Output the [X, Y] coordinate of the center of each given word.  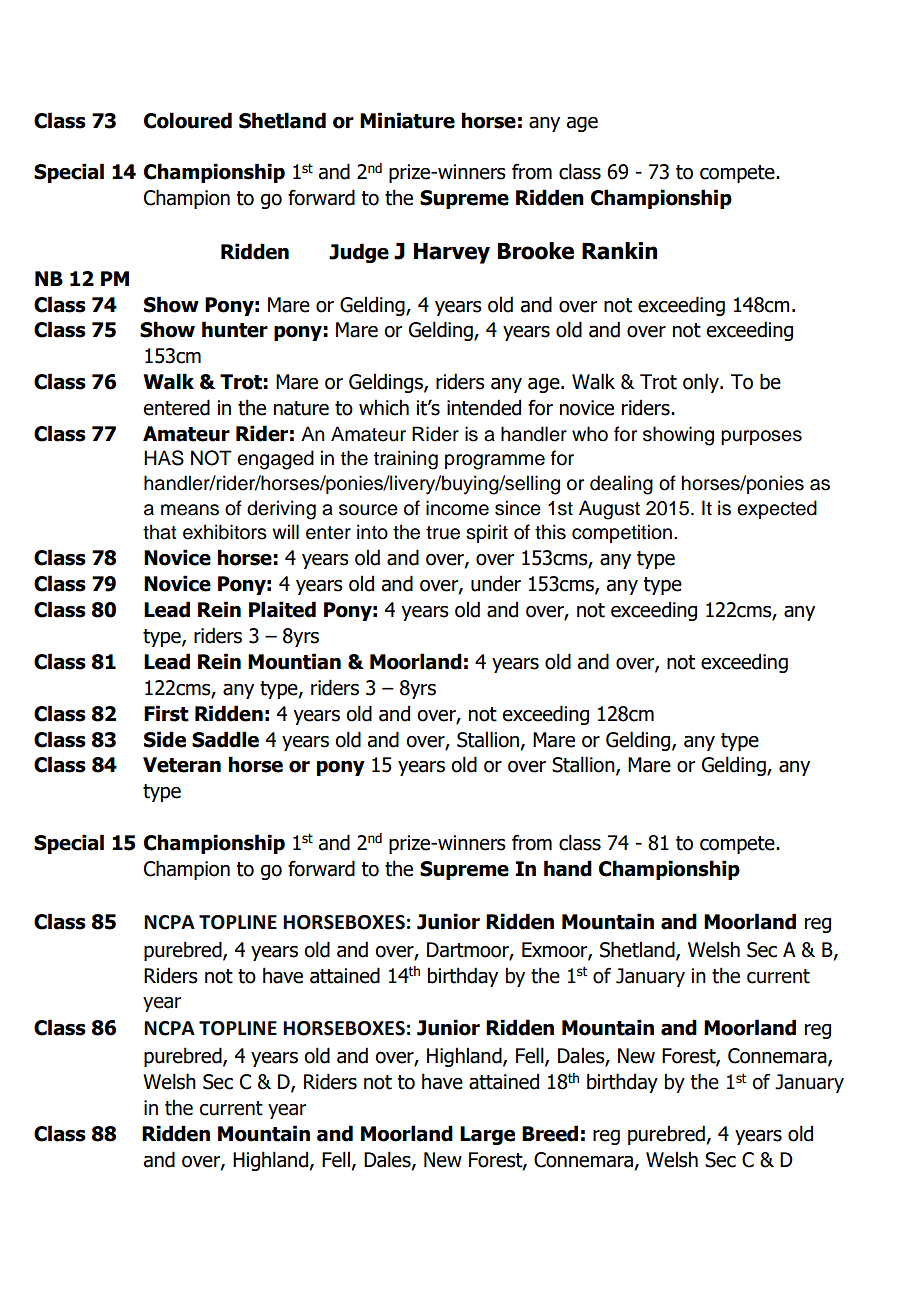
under [496, 583]
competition [622, 533]
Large [487, 1135]
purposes [761, 437]
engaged [275, 460]
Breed [550, 1133]
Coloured [188, 120]
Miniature [407, 120]
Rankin [619, 251]
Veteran [182, 765]
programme [495, 462]
